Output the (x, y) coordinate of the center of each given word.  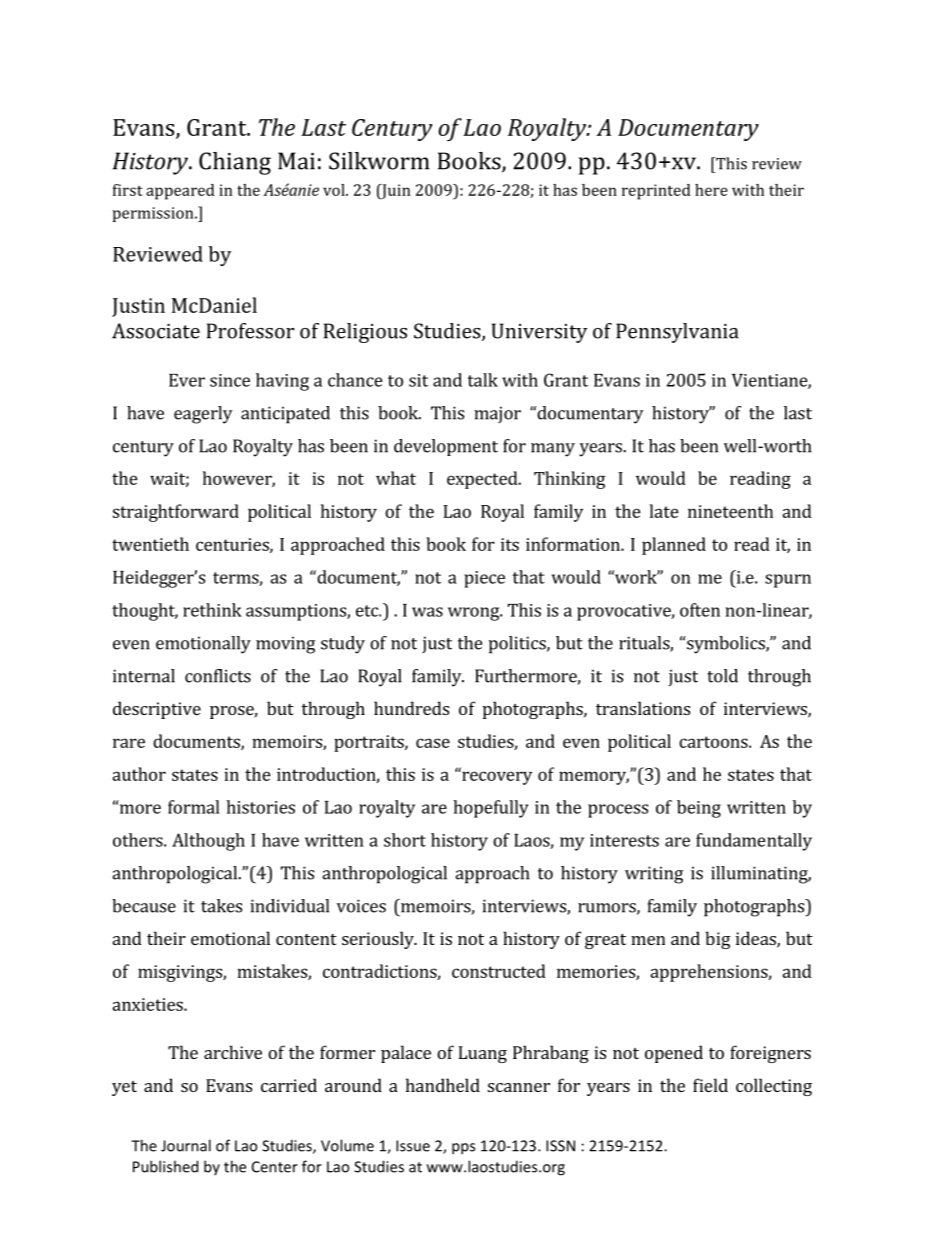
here (711, 190)
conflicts (218, 676)
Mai (296, 161)
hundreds (411, 708)
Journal (186, 1145)
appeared (180, 192)
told (722, 676)
